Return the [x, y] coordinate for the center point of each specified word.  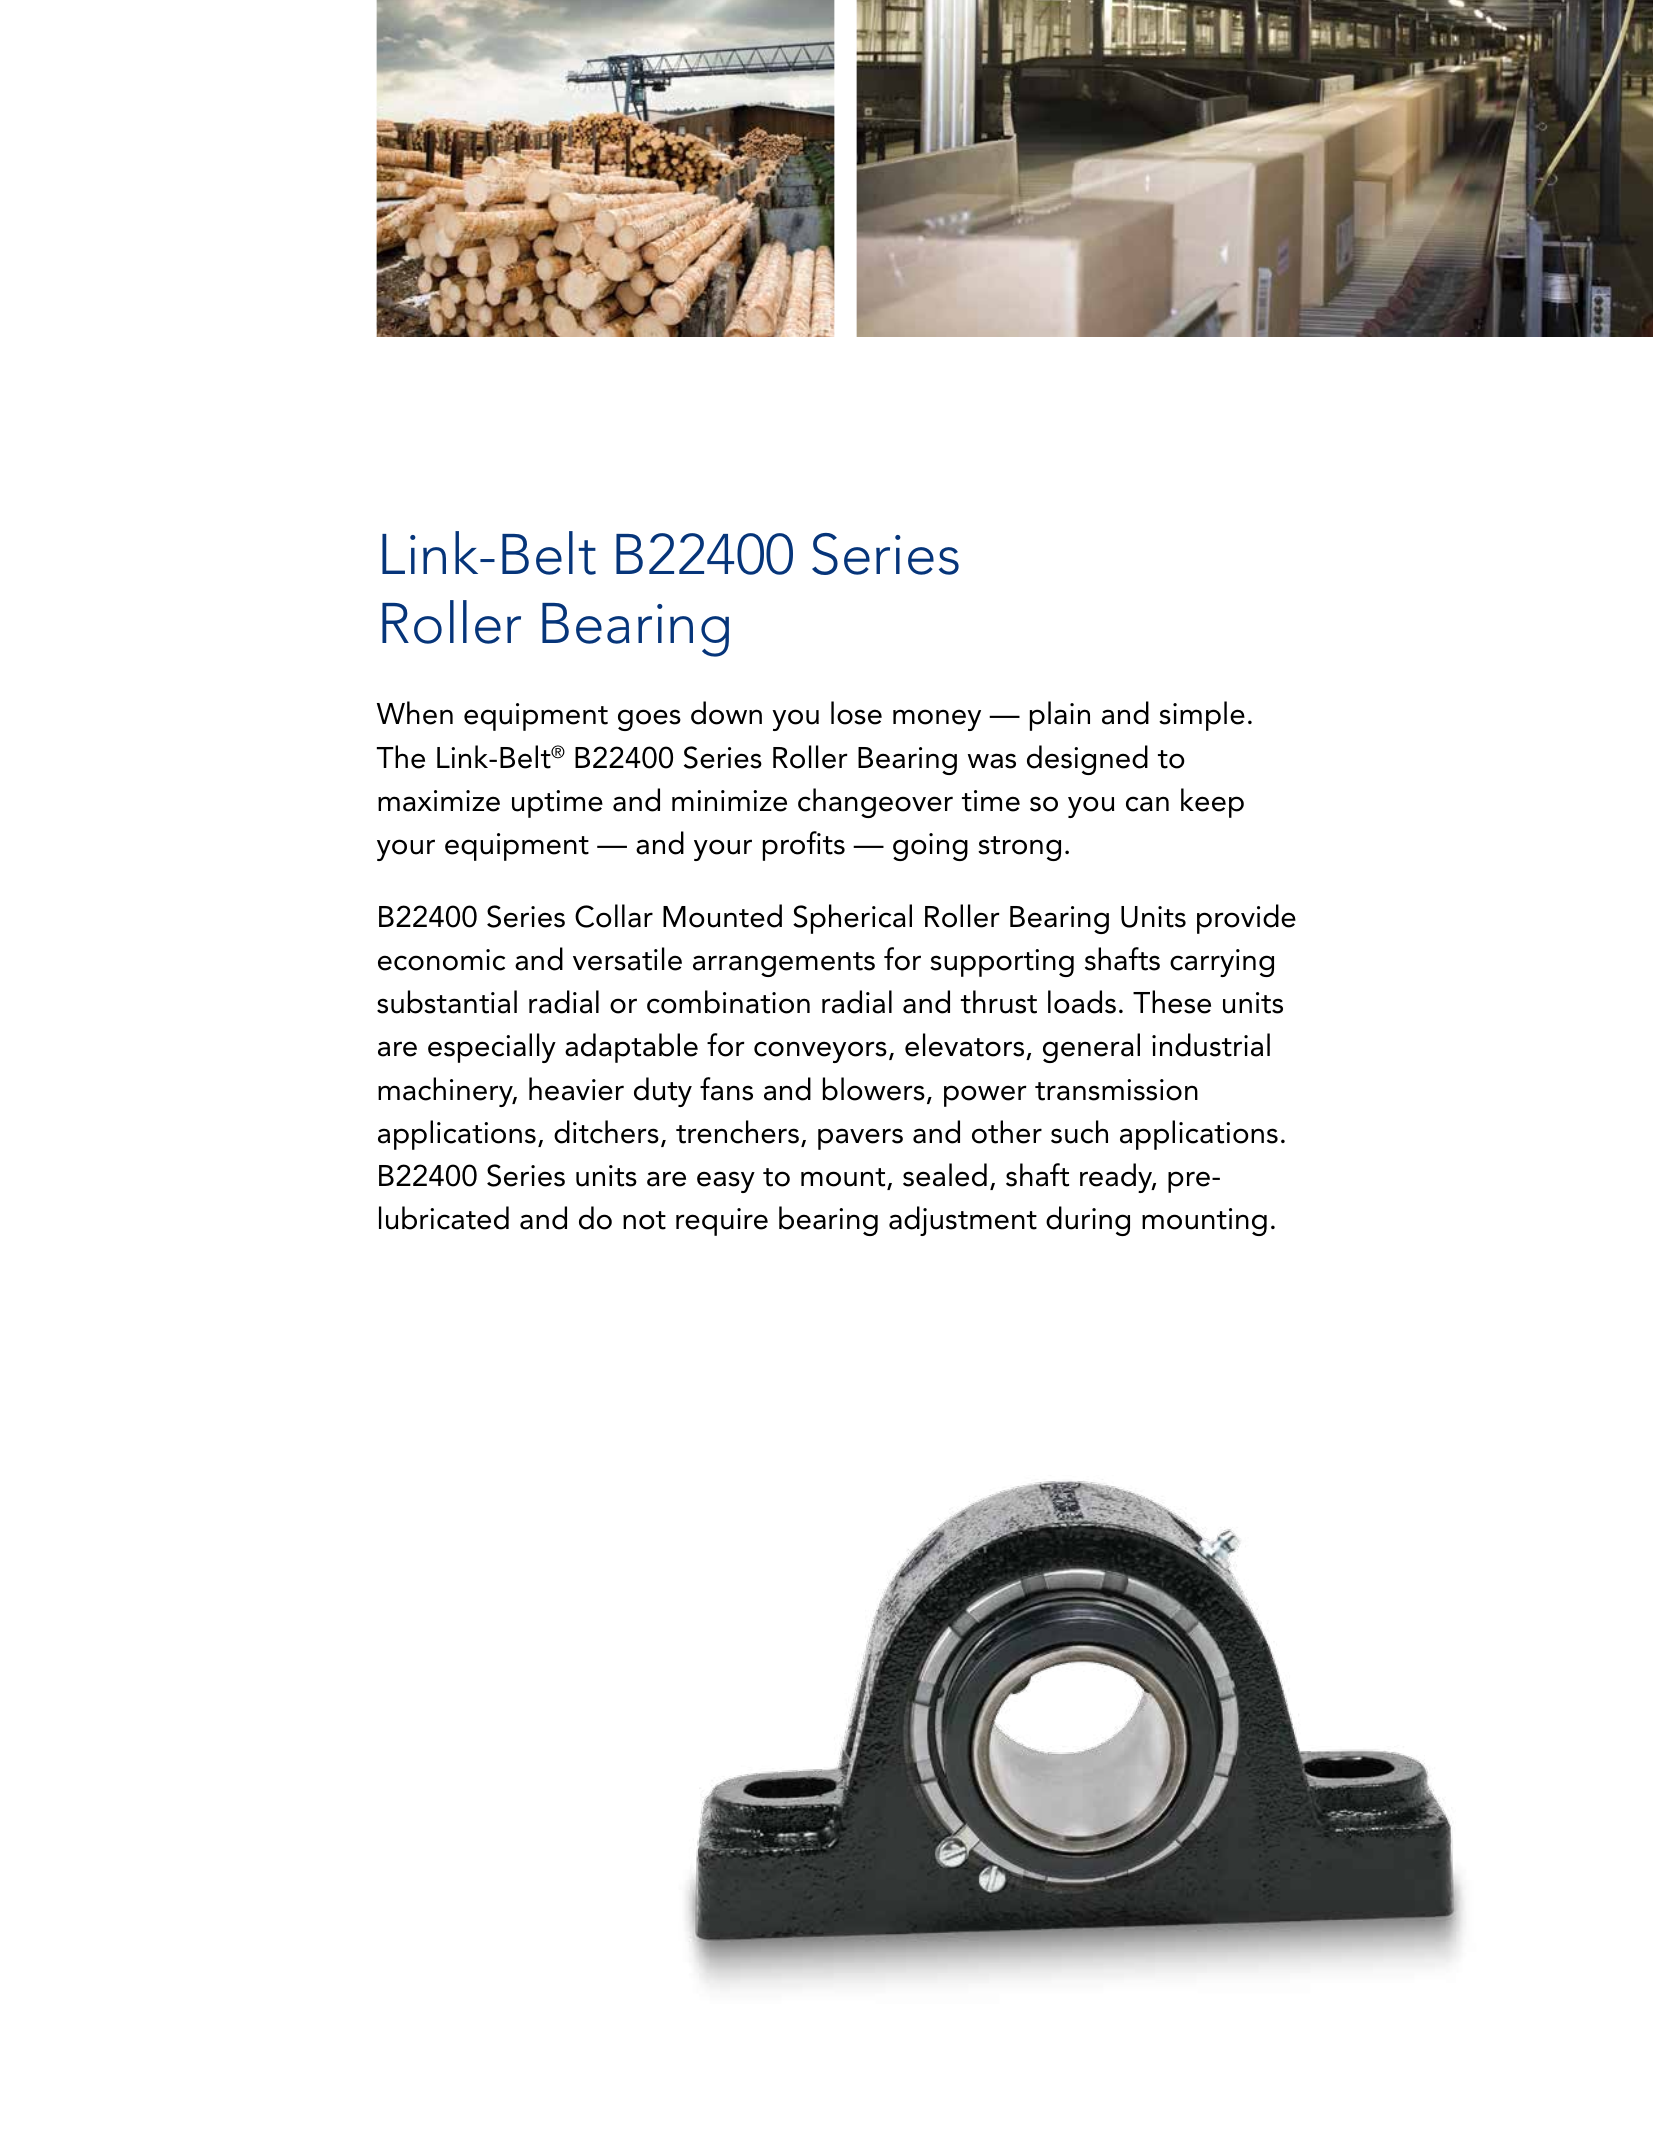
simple [1202, 716]
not [644, 1220]
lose [856, 713]
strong [1019, 848]
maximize [439, 801]
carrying [1222, 963]
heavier [576, 1089]
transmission [1116, 1090]
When [415, 713]
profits [804, 846]
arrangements [784, 964]
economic [441, 960]
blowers [874, 1089]
